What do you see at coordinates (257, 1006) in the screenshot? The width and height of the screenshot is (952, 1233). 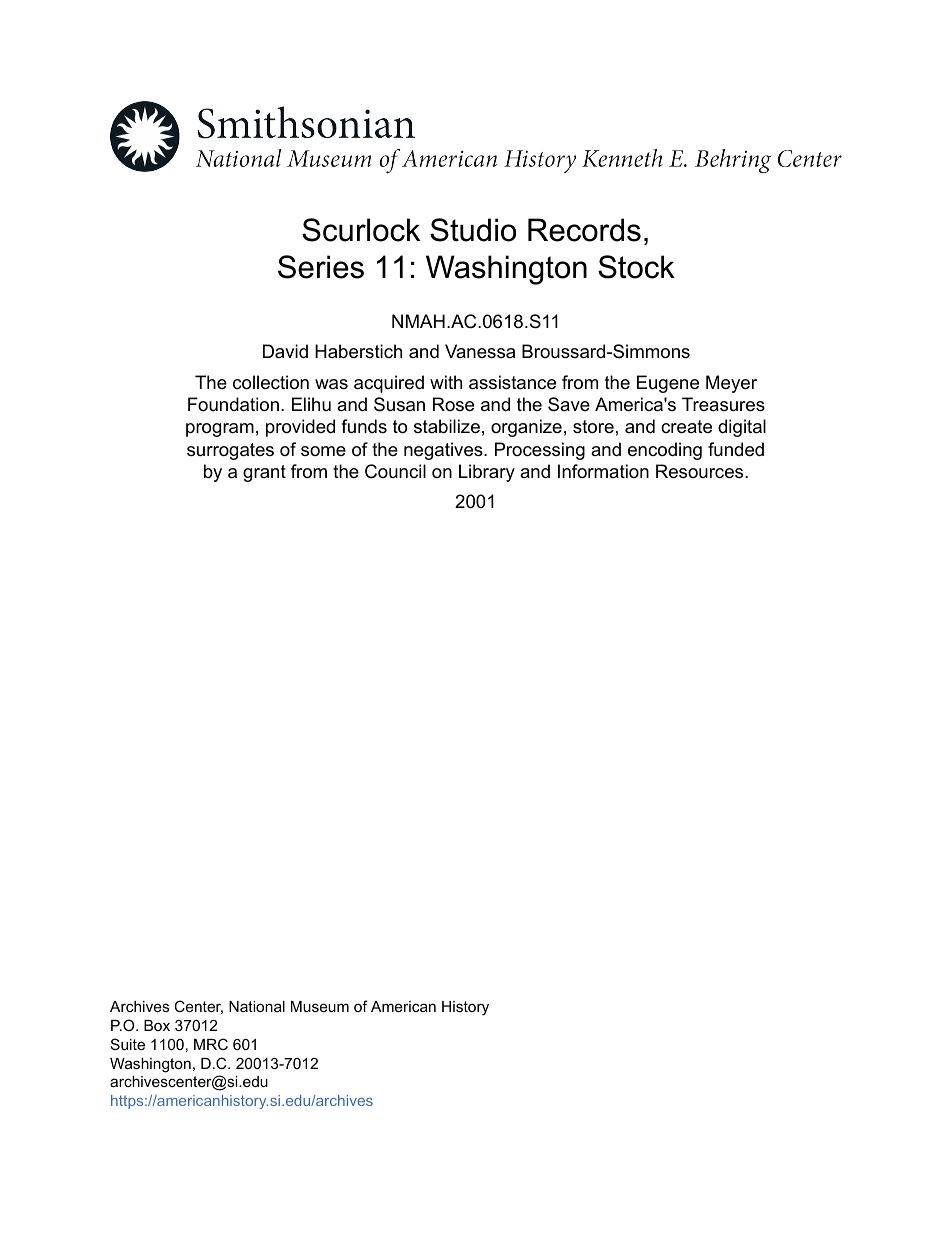 I see `National` at bounding box center [257, 1006].
